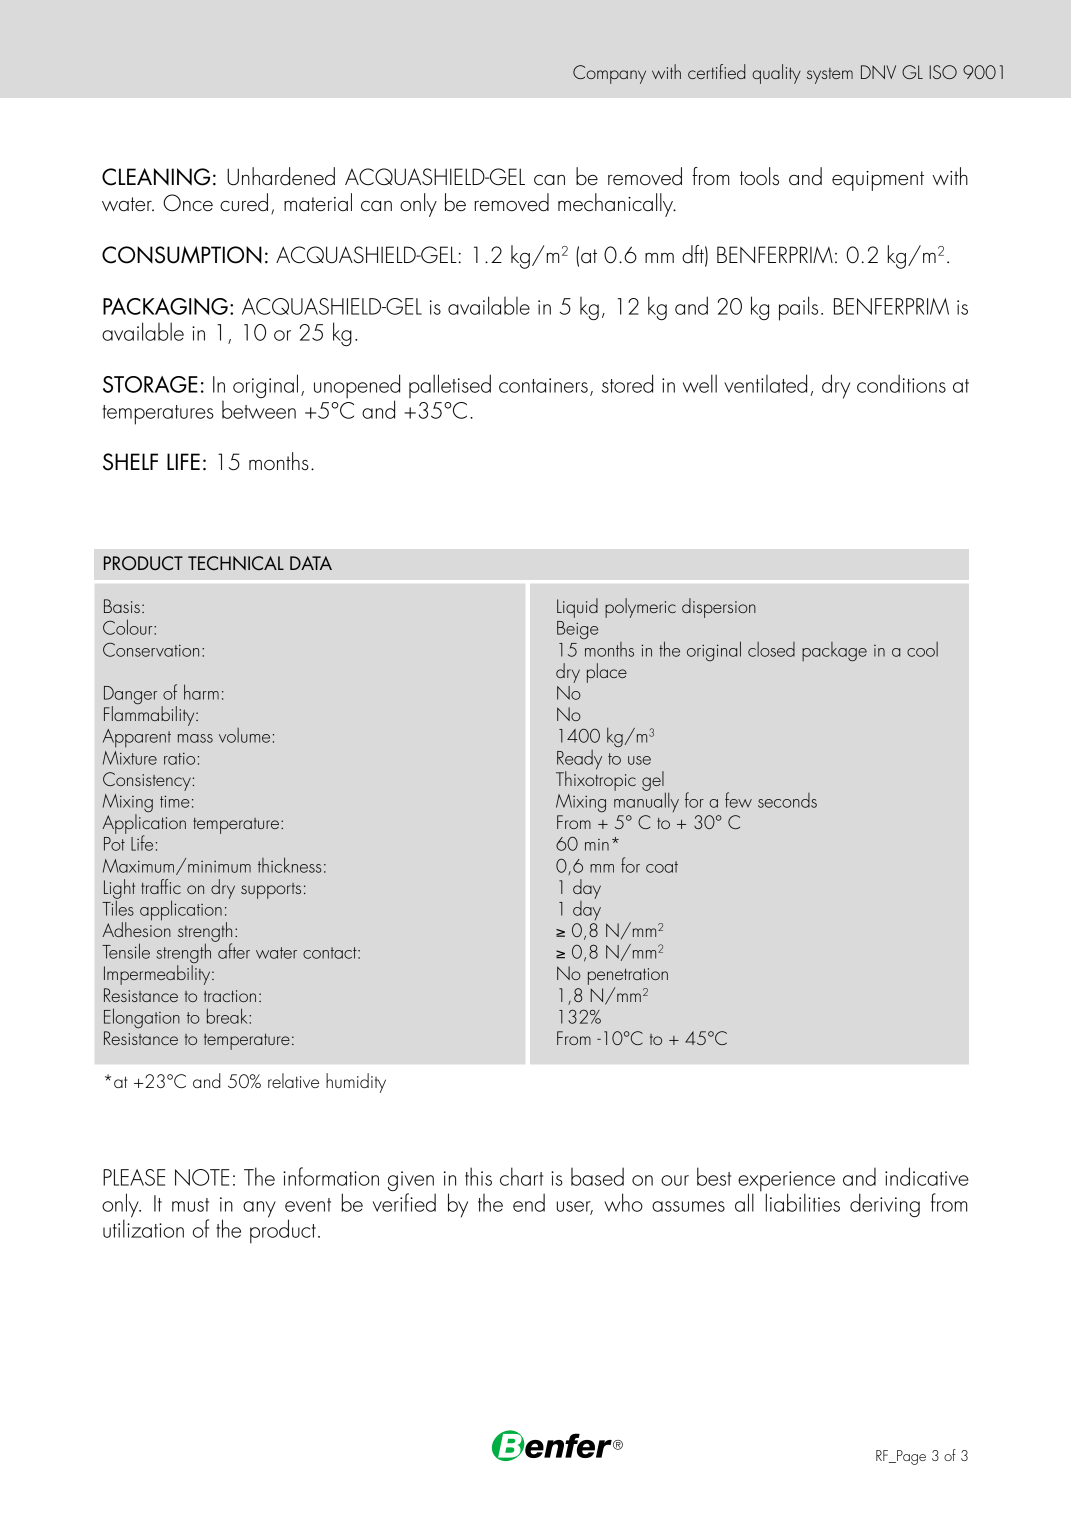 This image has height=1515, width=1071. I want to click on seconds, so click(787, 800).
